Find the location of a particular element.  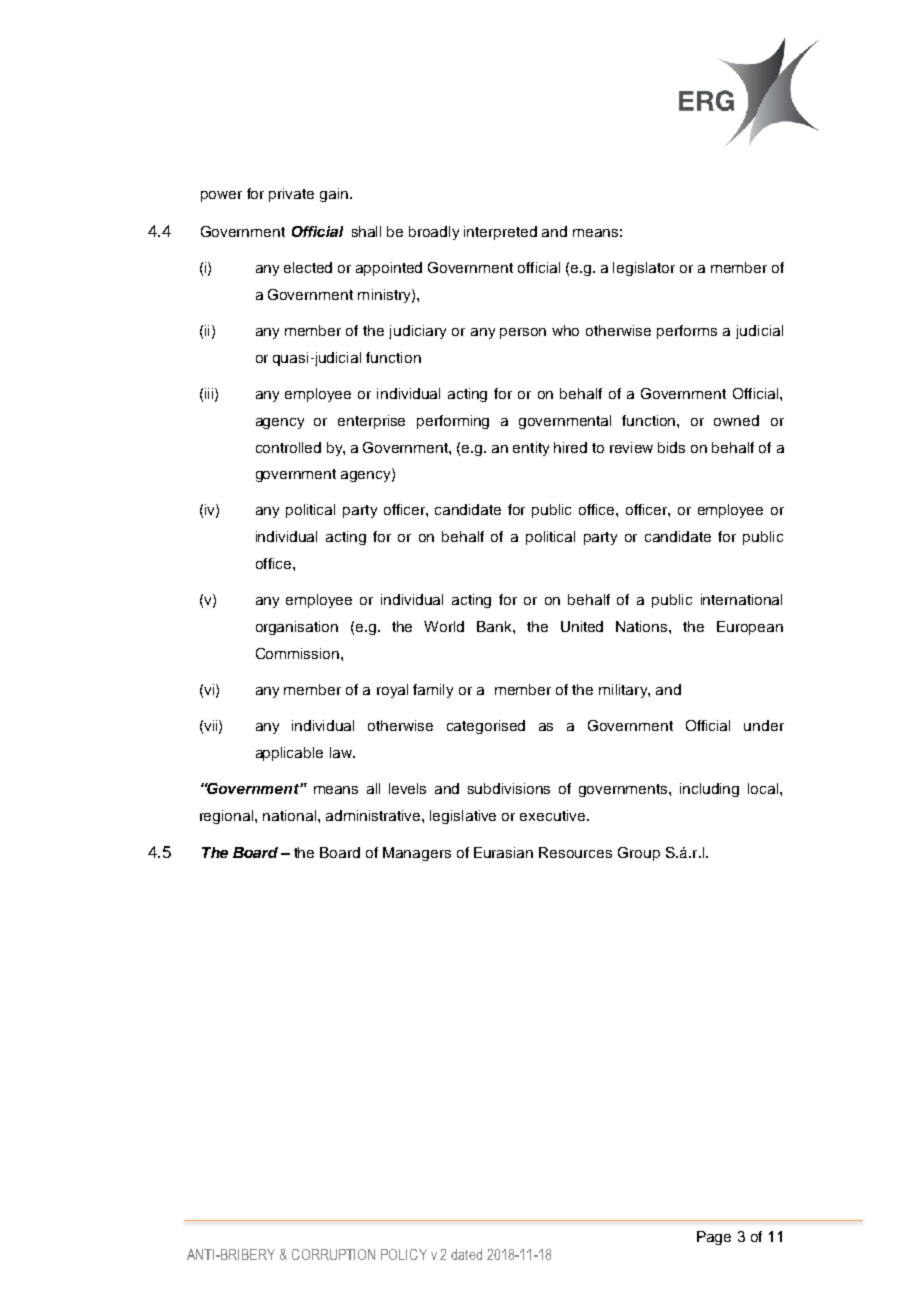

Page is located at coordinates (714, 1238).
